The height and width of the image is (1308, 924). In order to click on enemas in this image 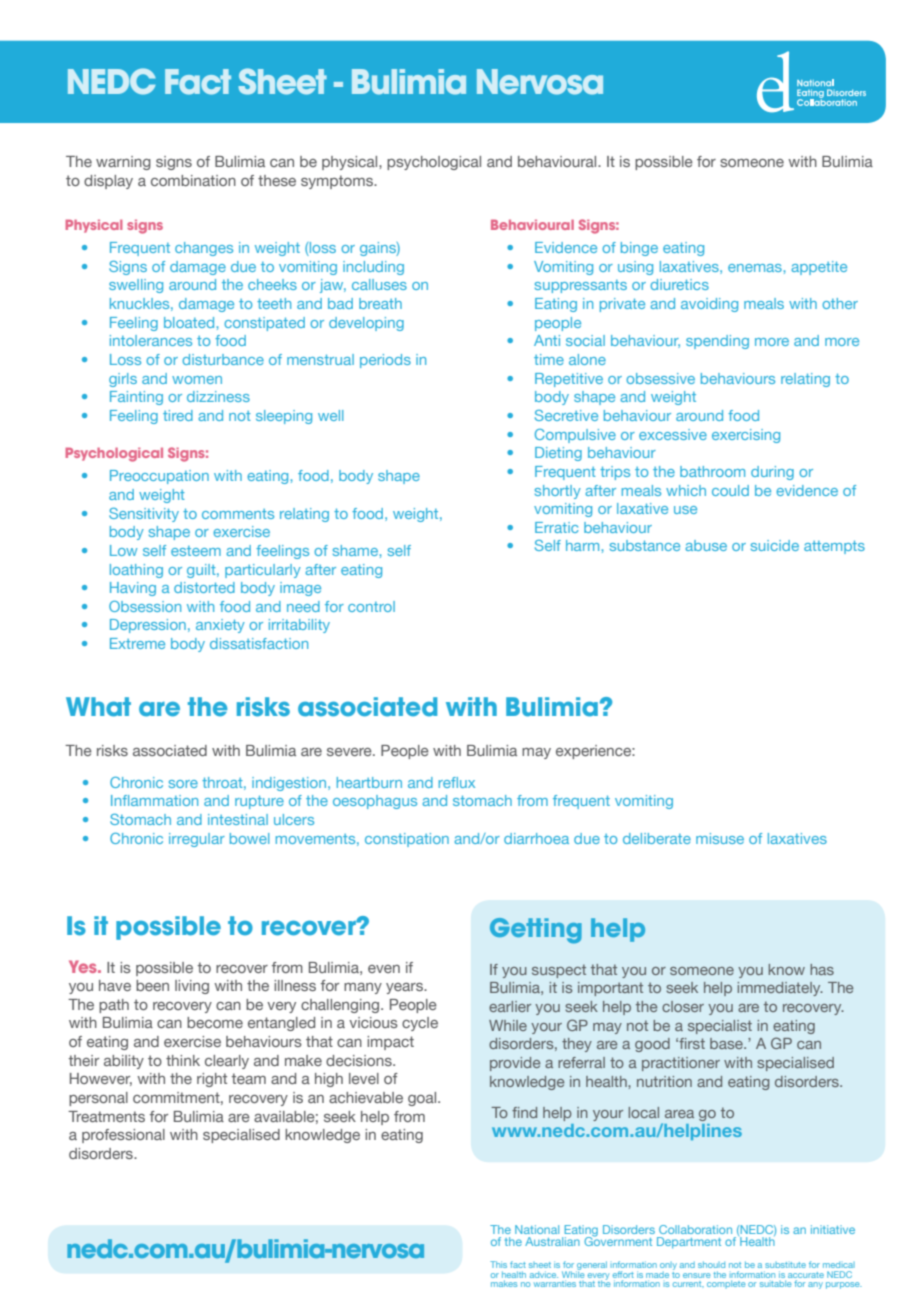, I will do `click(756, 268)`.
